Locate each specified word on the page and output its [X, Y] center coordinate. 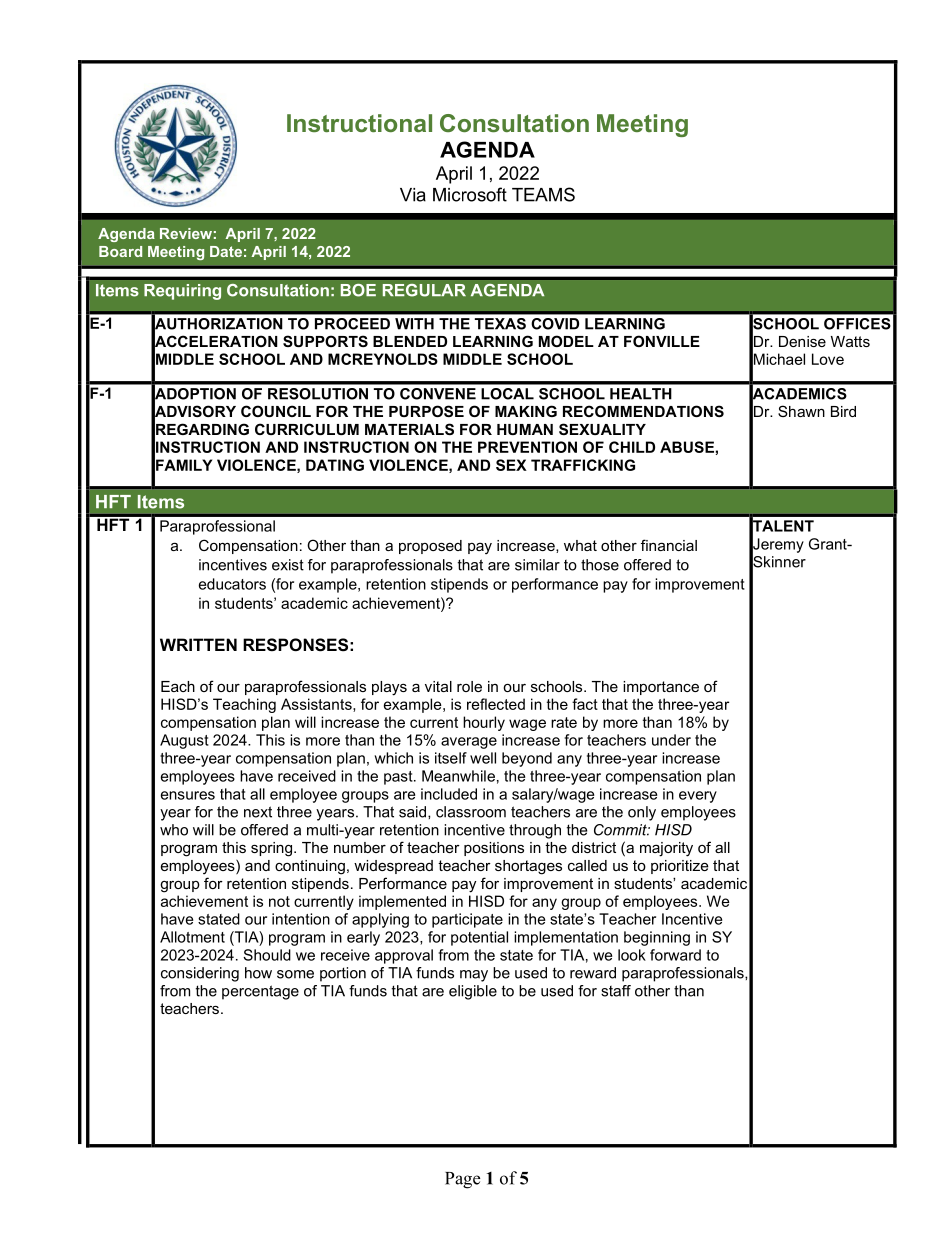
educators [232, 584]
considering [200, 974]
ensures [188, 795]
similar [537, 565]
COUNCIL [276, 411]
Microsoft [470, 194]
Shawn [801, 411]
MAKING [526, 411]
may [474, 976]
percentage [260, 992]
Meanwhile [458, 776]
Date [226, 251]
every [698, 797]
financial [669, 545]
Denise [802, 341]
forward [675, 955]
